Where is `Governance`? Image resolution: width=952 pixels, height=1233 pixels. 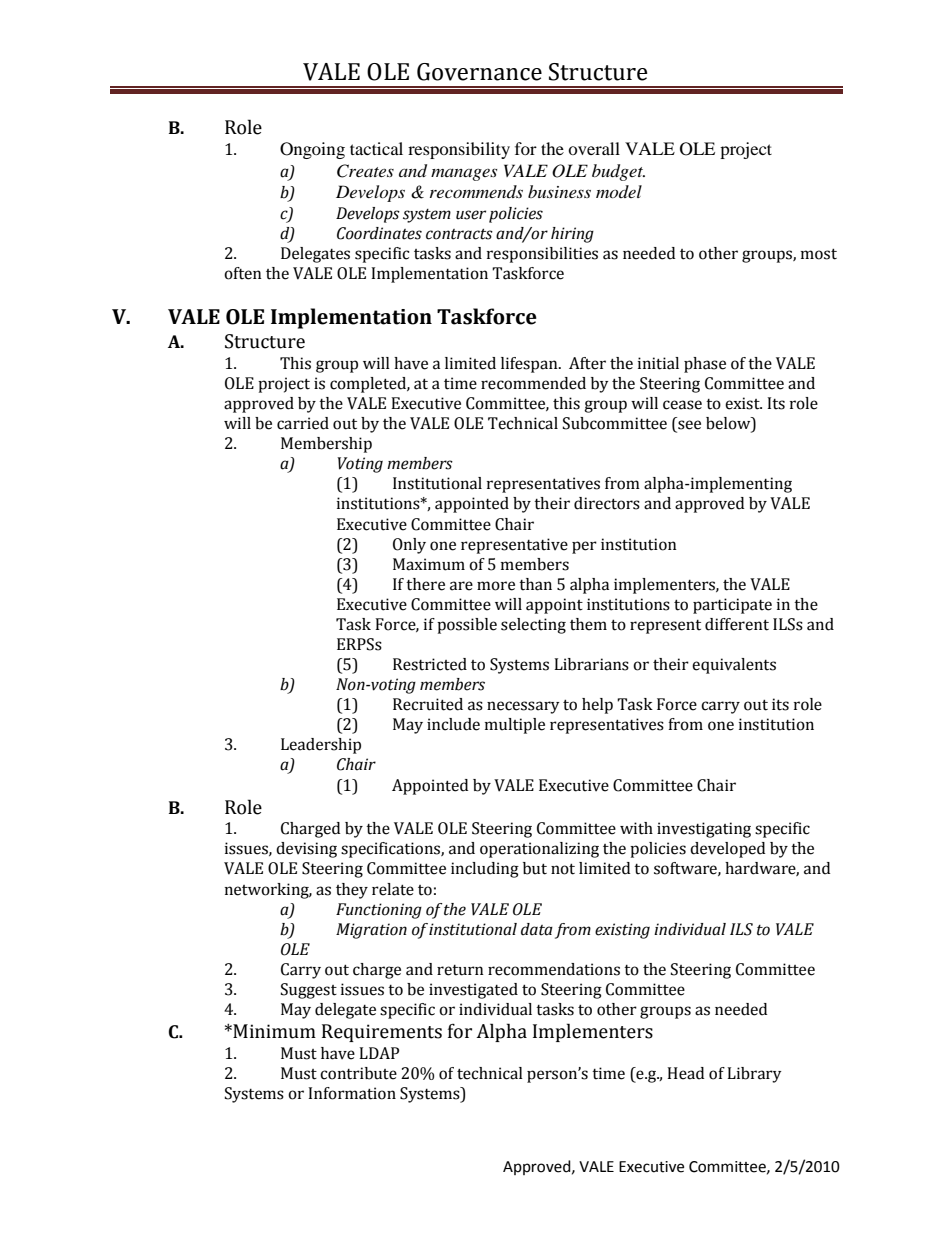 Governance is located at coordinates (479, 72).
